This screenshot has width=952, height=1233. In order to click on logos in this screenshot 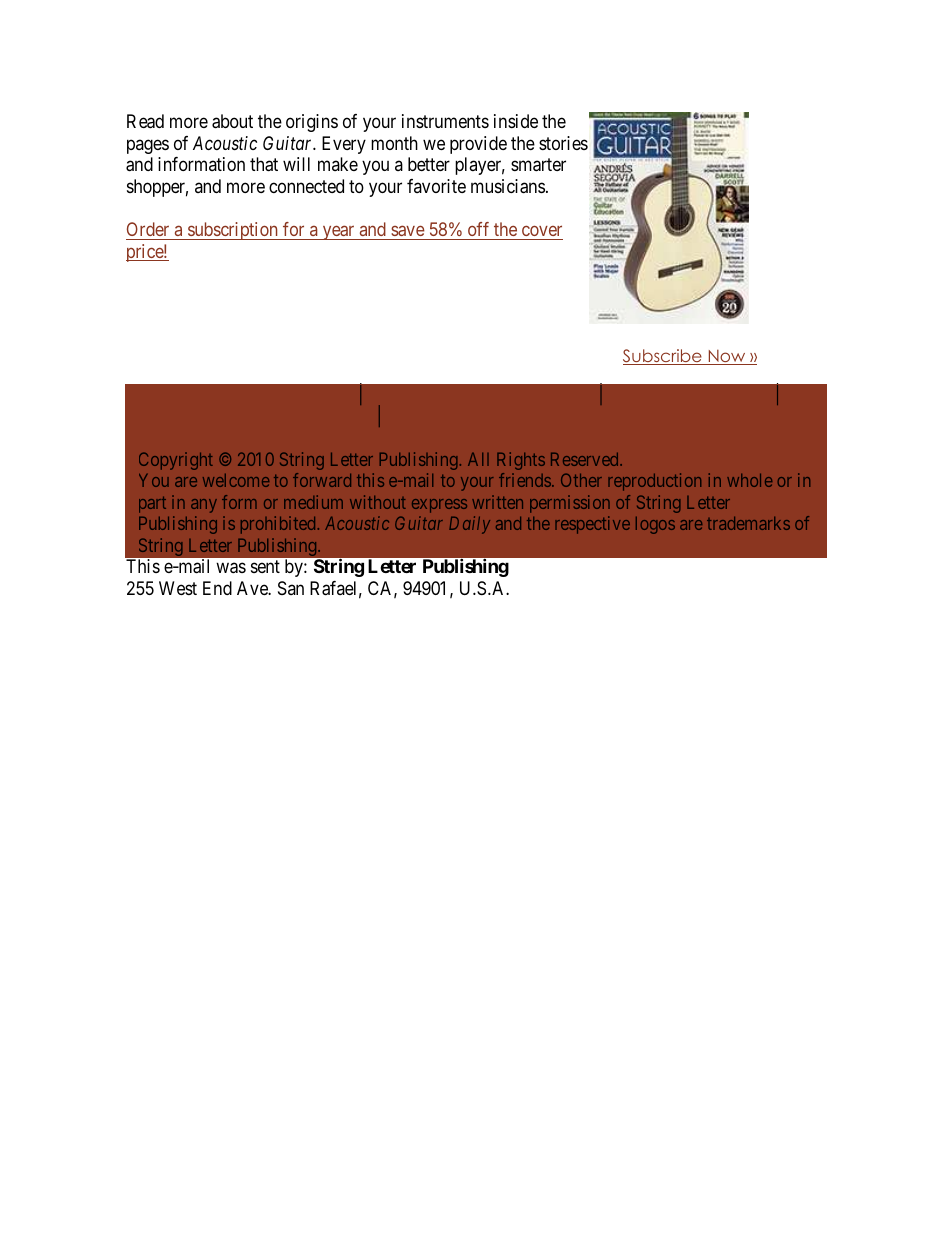, I will do `click(655, 525)`.
